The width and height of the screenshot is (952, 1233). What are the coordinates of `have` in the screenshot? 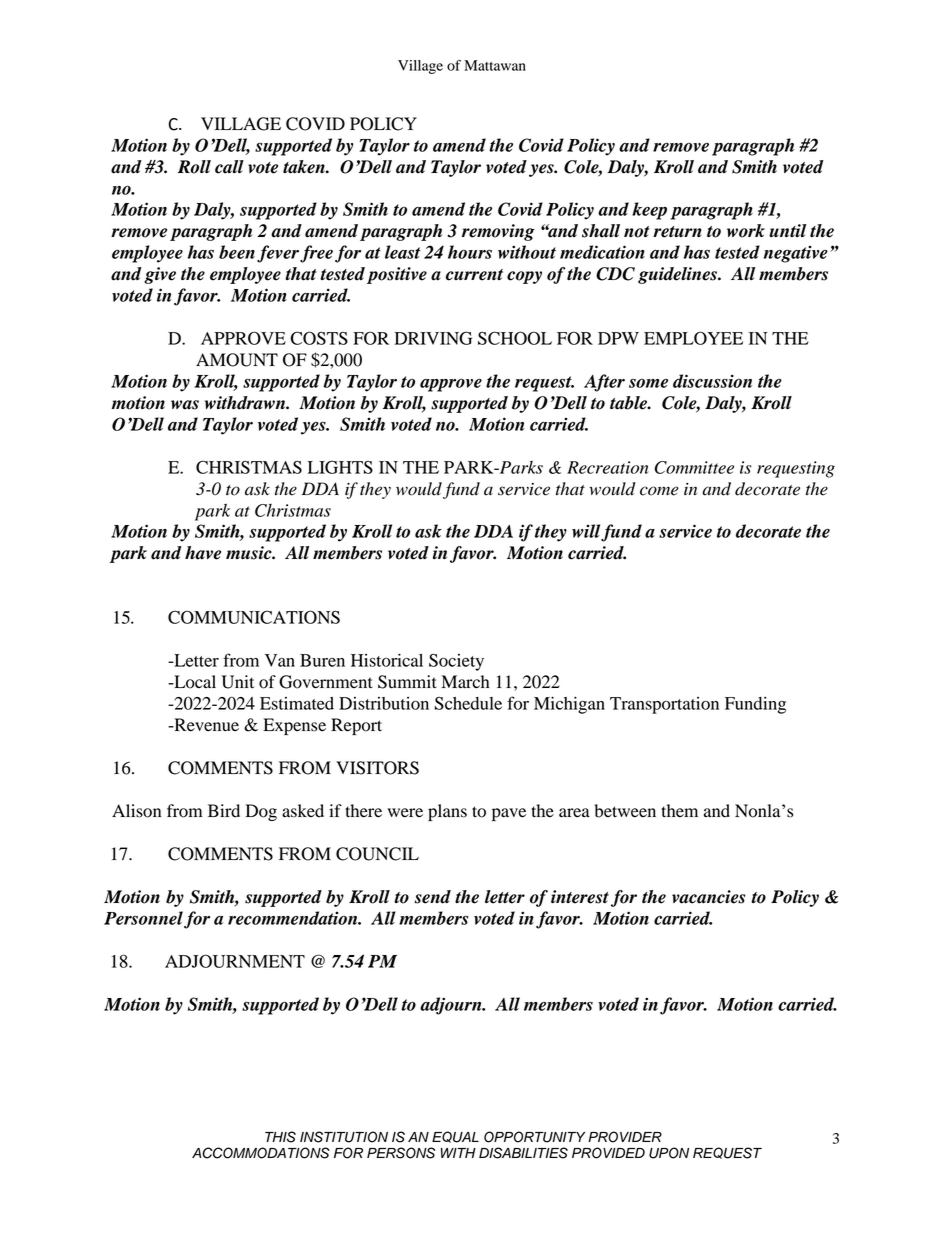 It's located at (203, 553).
